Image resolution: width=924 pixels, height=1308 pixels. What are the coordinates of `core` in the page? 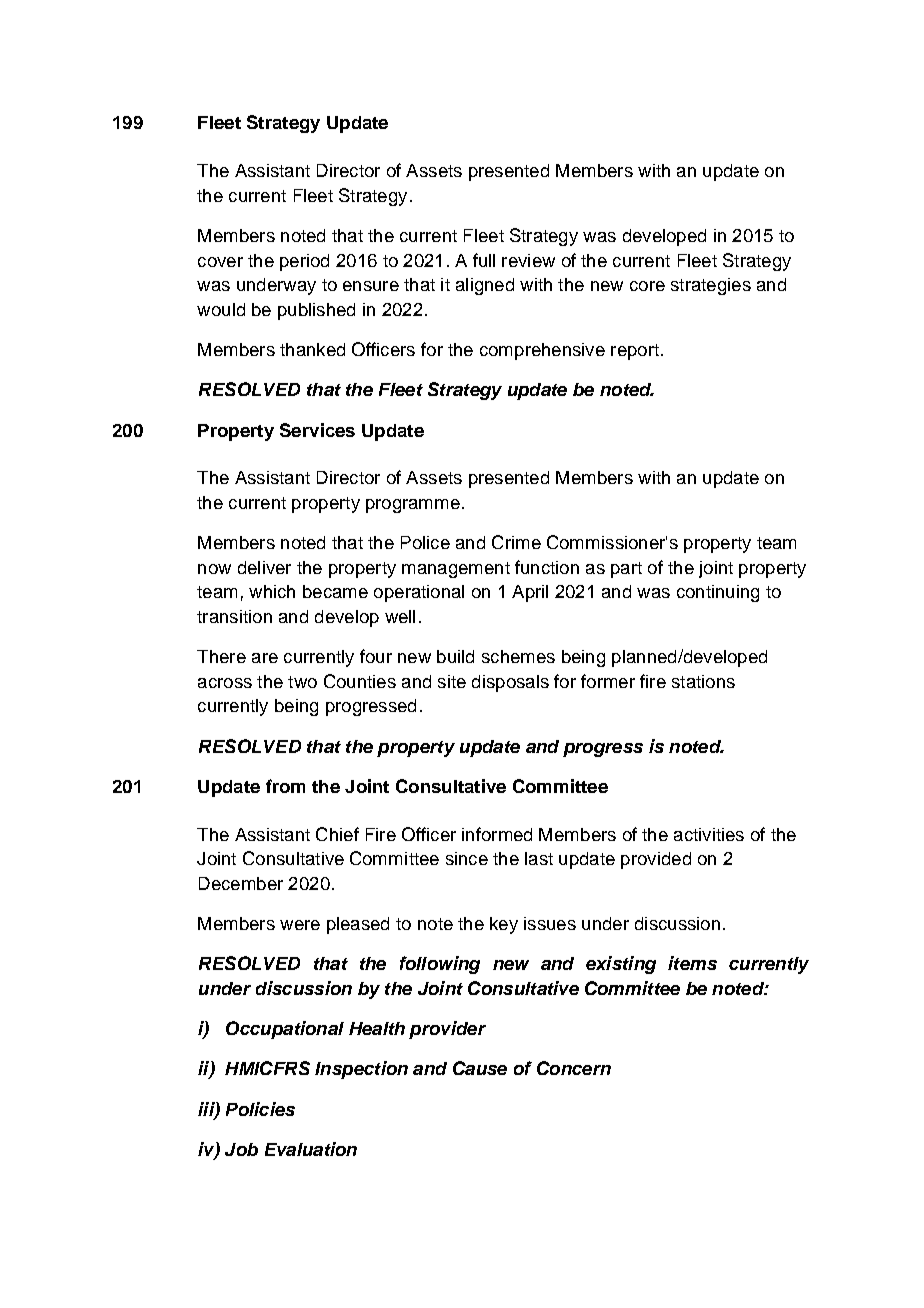 It's located at (647, 286).
